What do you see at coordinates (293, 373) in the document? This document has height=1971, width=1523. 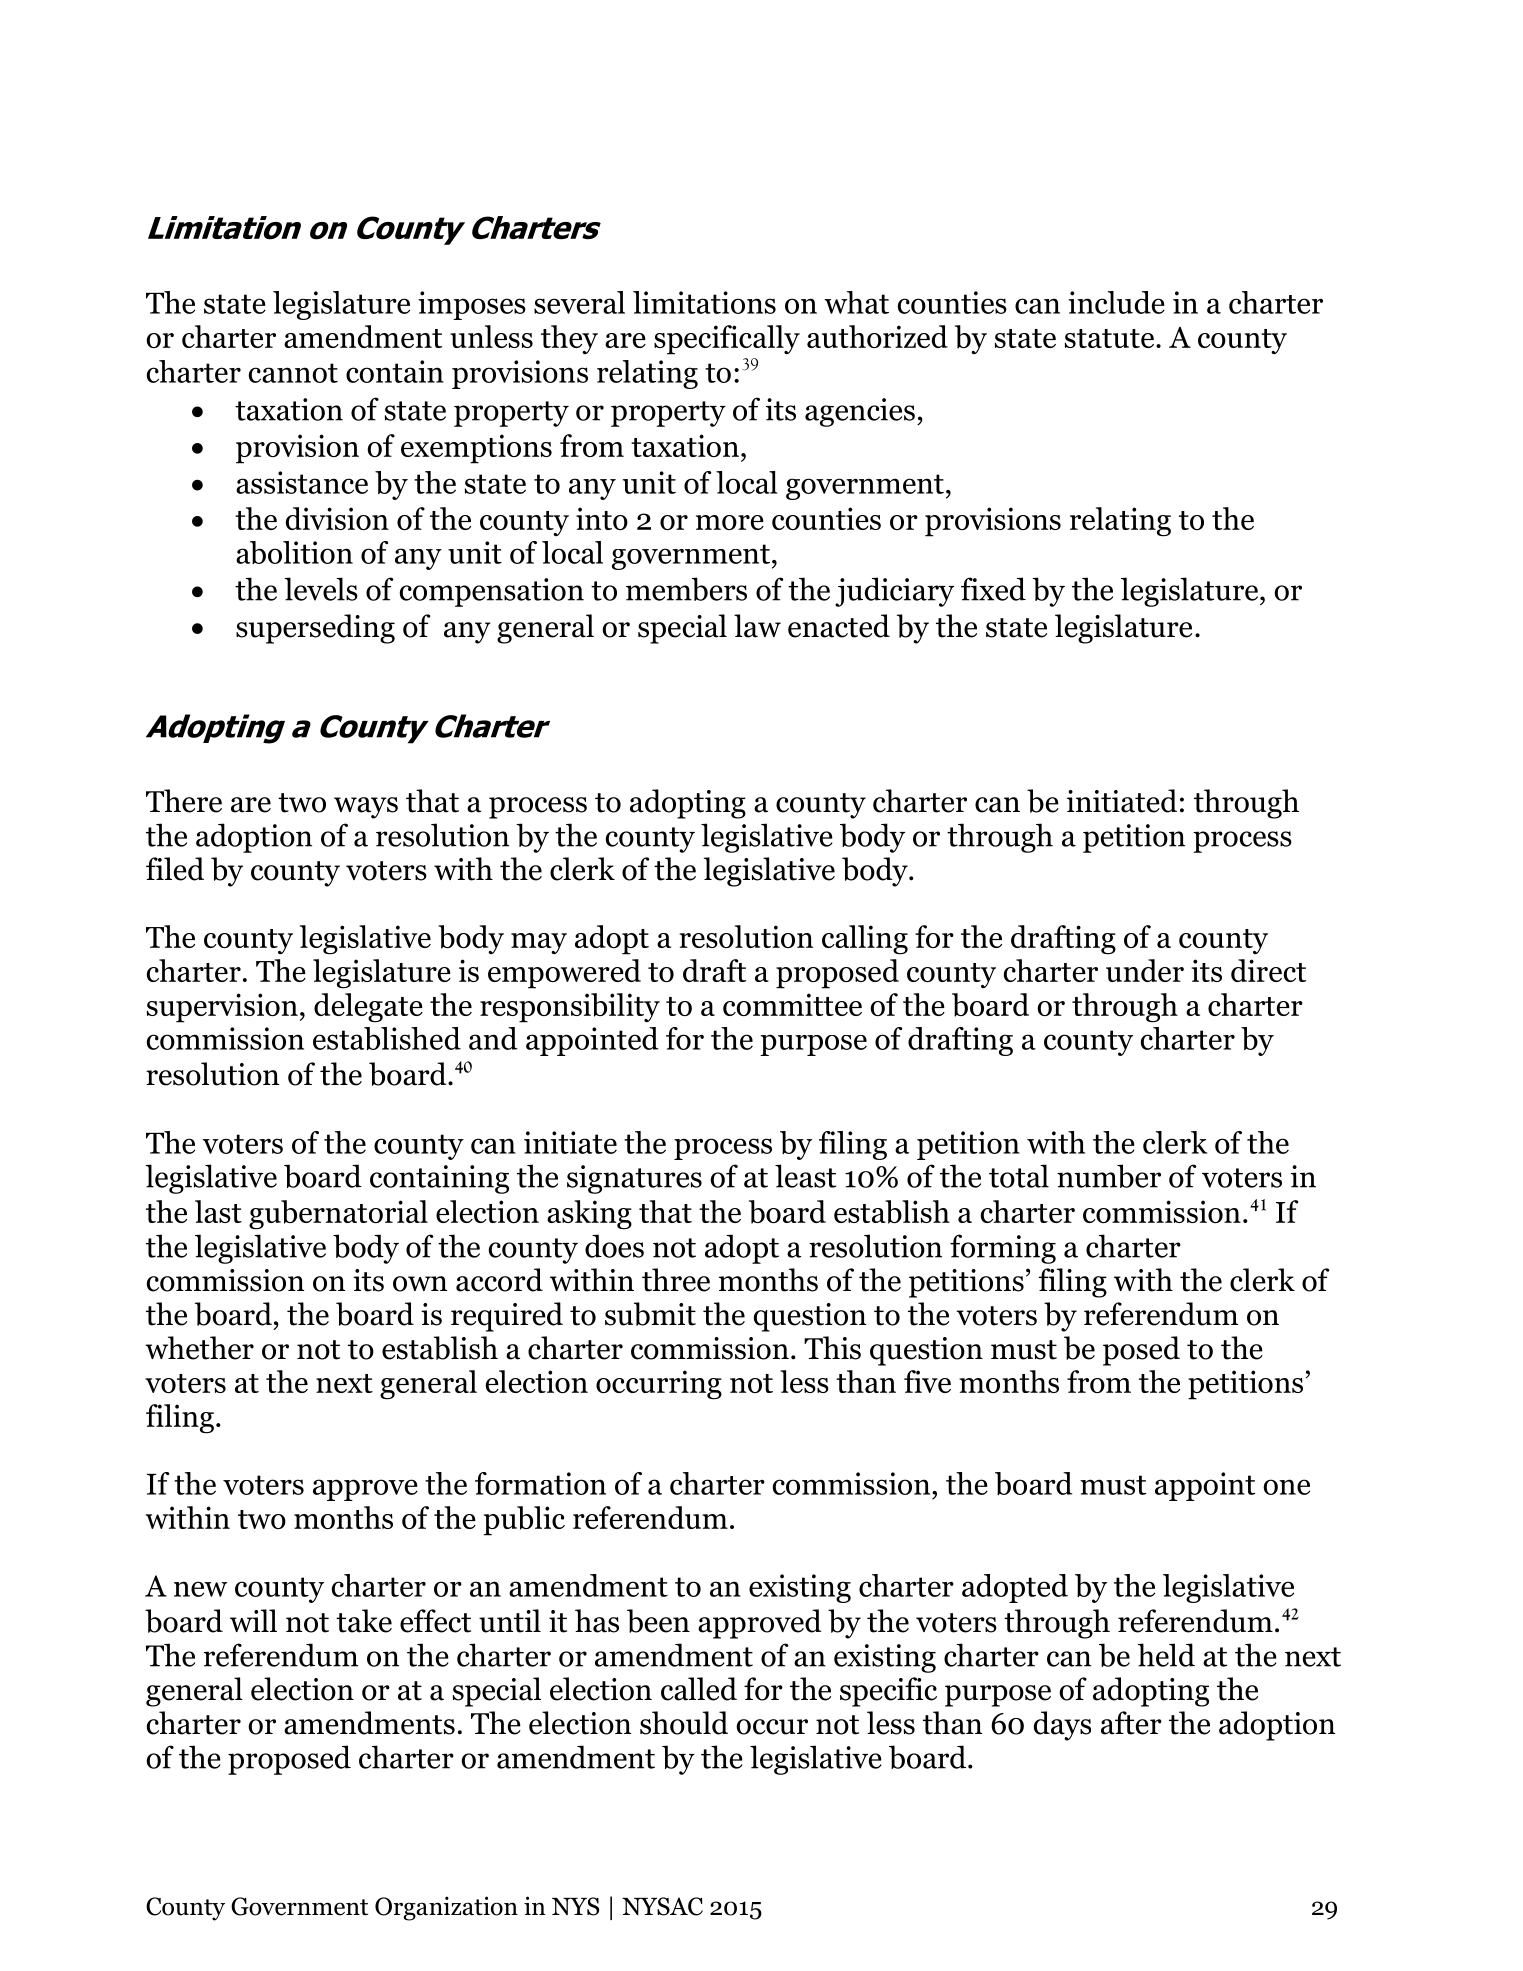 I see `cannot` at bounding box center [293, 373].
